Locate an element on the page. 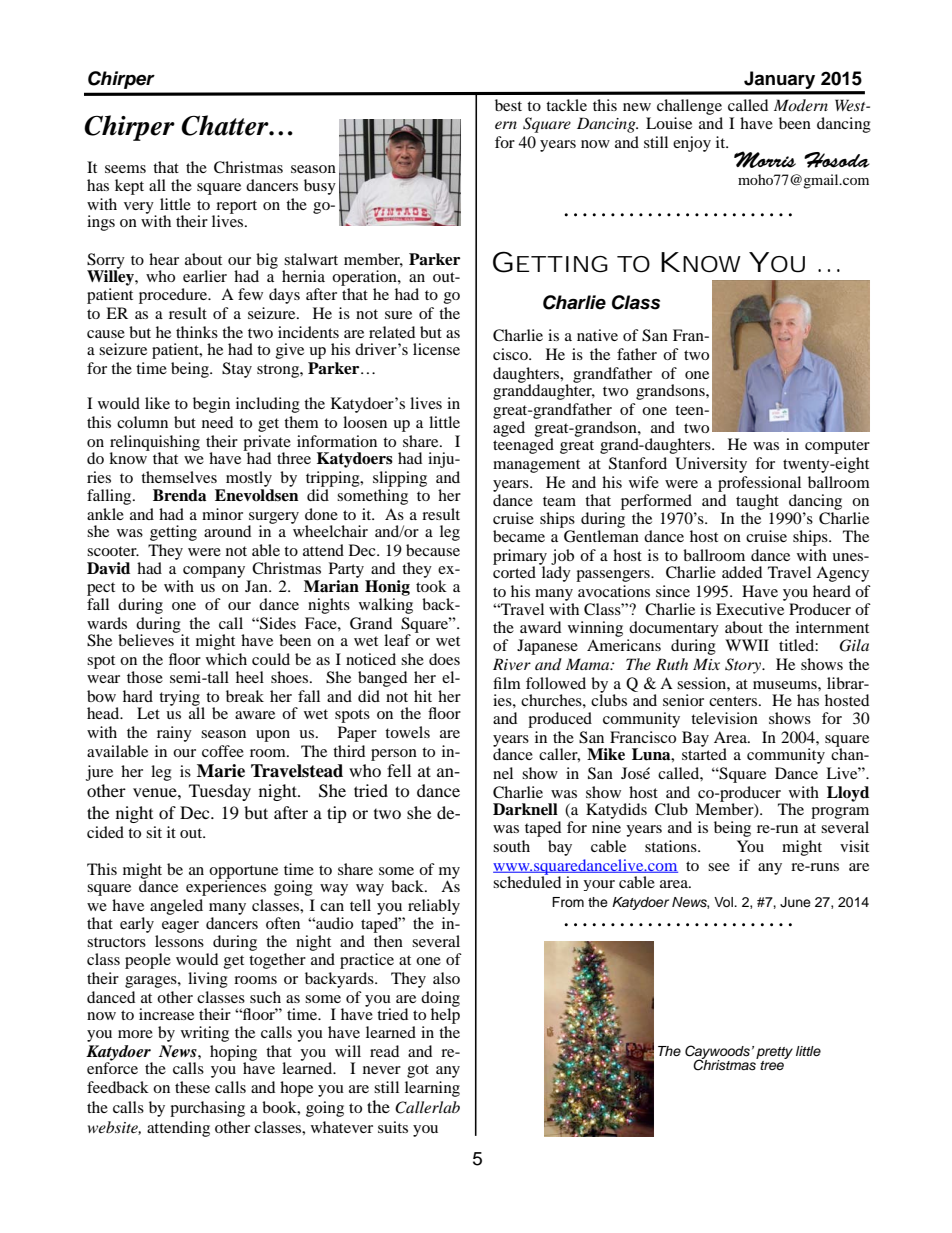  license is located at coordinates (436, 349).
